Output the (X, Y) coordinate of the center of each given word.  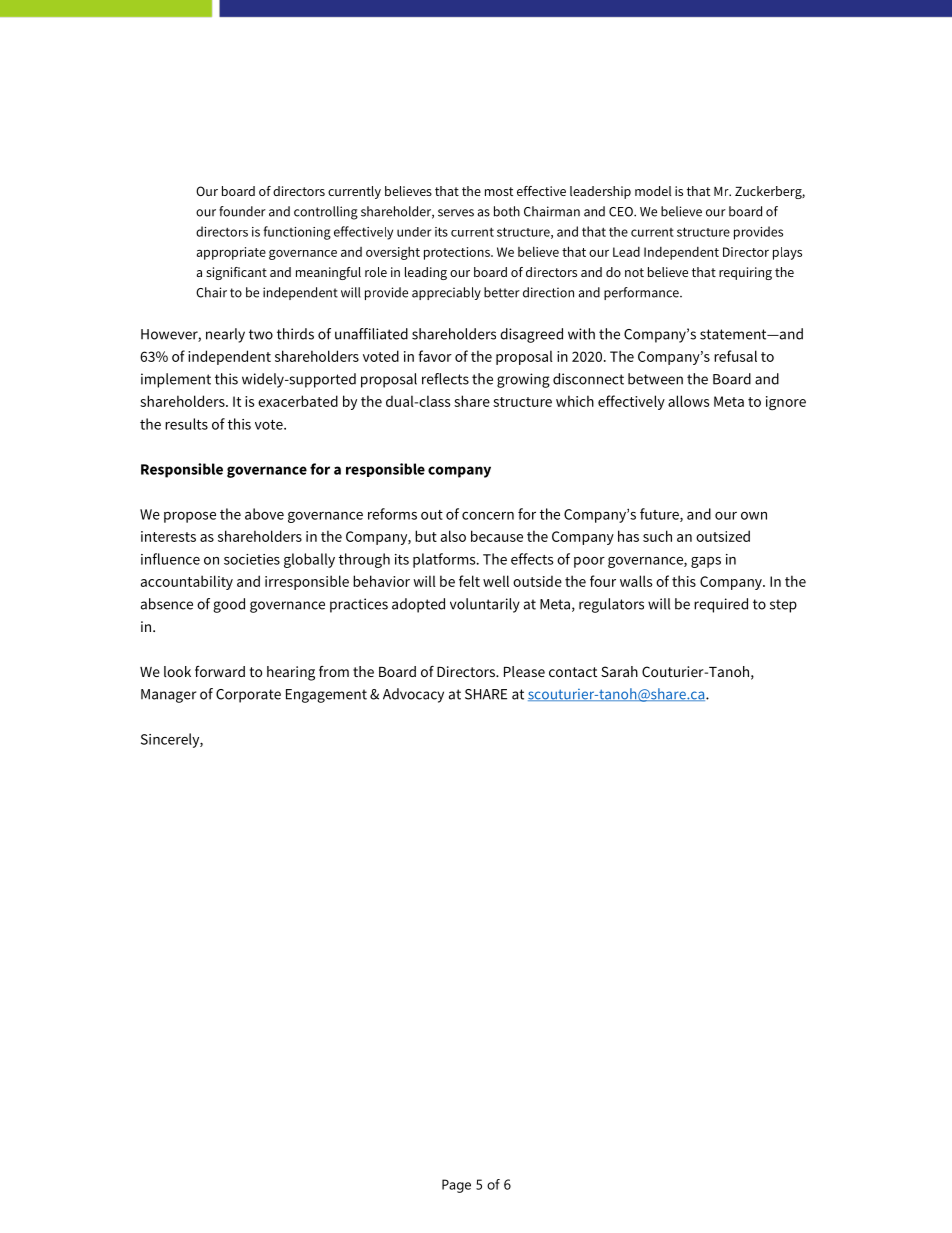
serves (456, 213)
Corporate (248, 696)
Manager (169, 696)
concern (488, 516)
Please (524, 671)
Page (456, 1186)
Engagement (326, 696)
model (653, 191)
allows (688, 401)
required (721, 605)
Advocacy (413, 695)
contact (573, 672)
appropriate (231, 253)
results (186, 424)
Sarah (619, 671)
